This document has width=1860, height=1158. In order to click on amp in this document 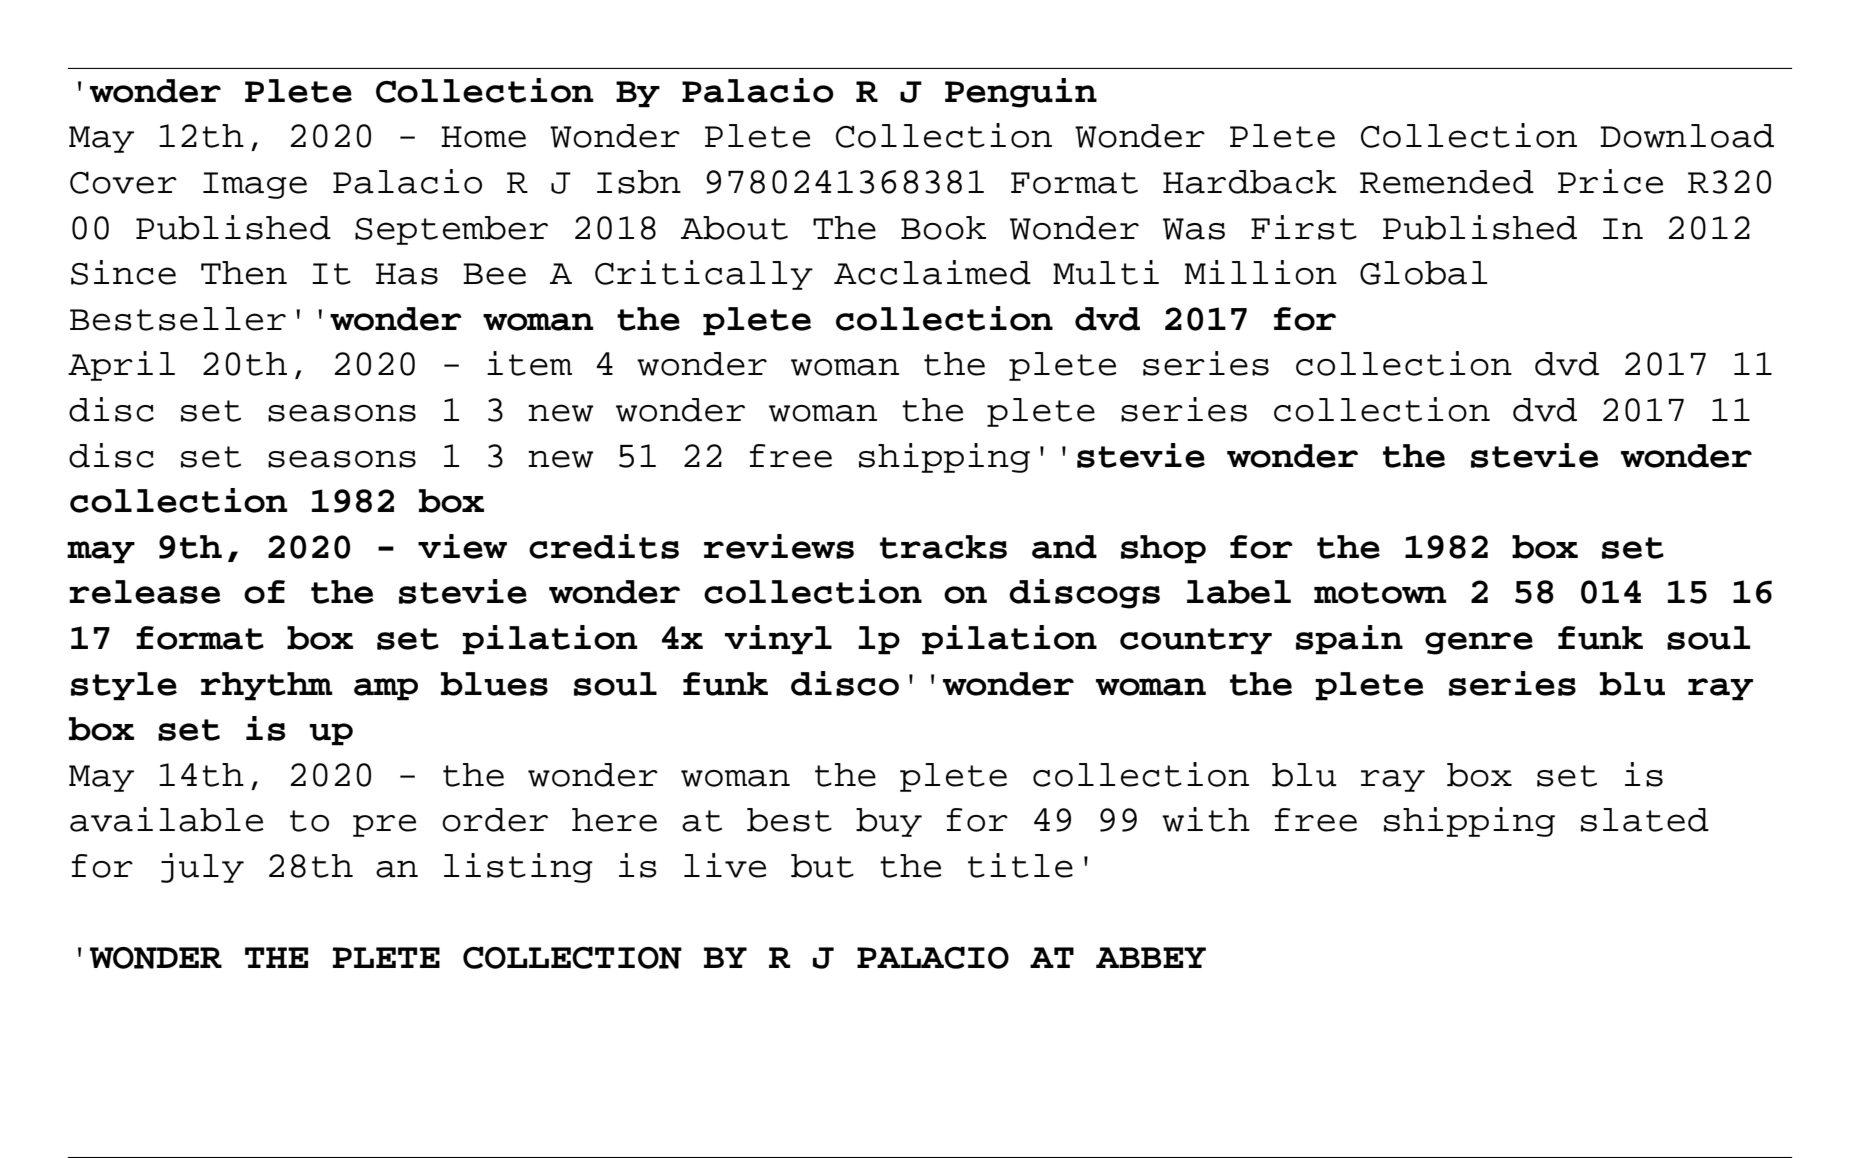, I will do `click(386, 689)`.
